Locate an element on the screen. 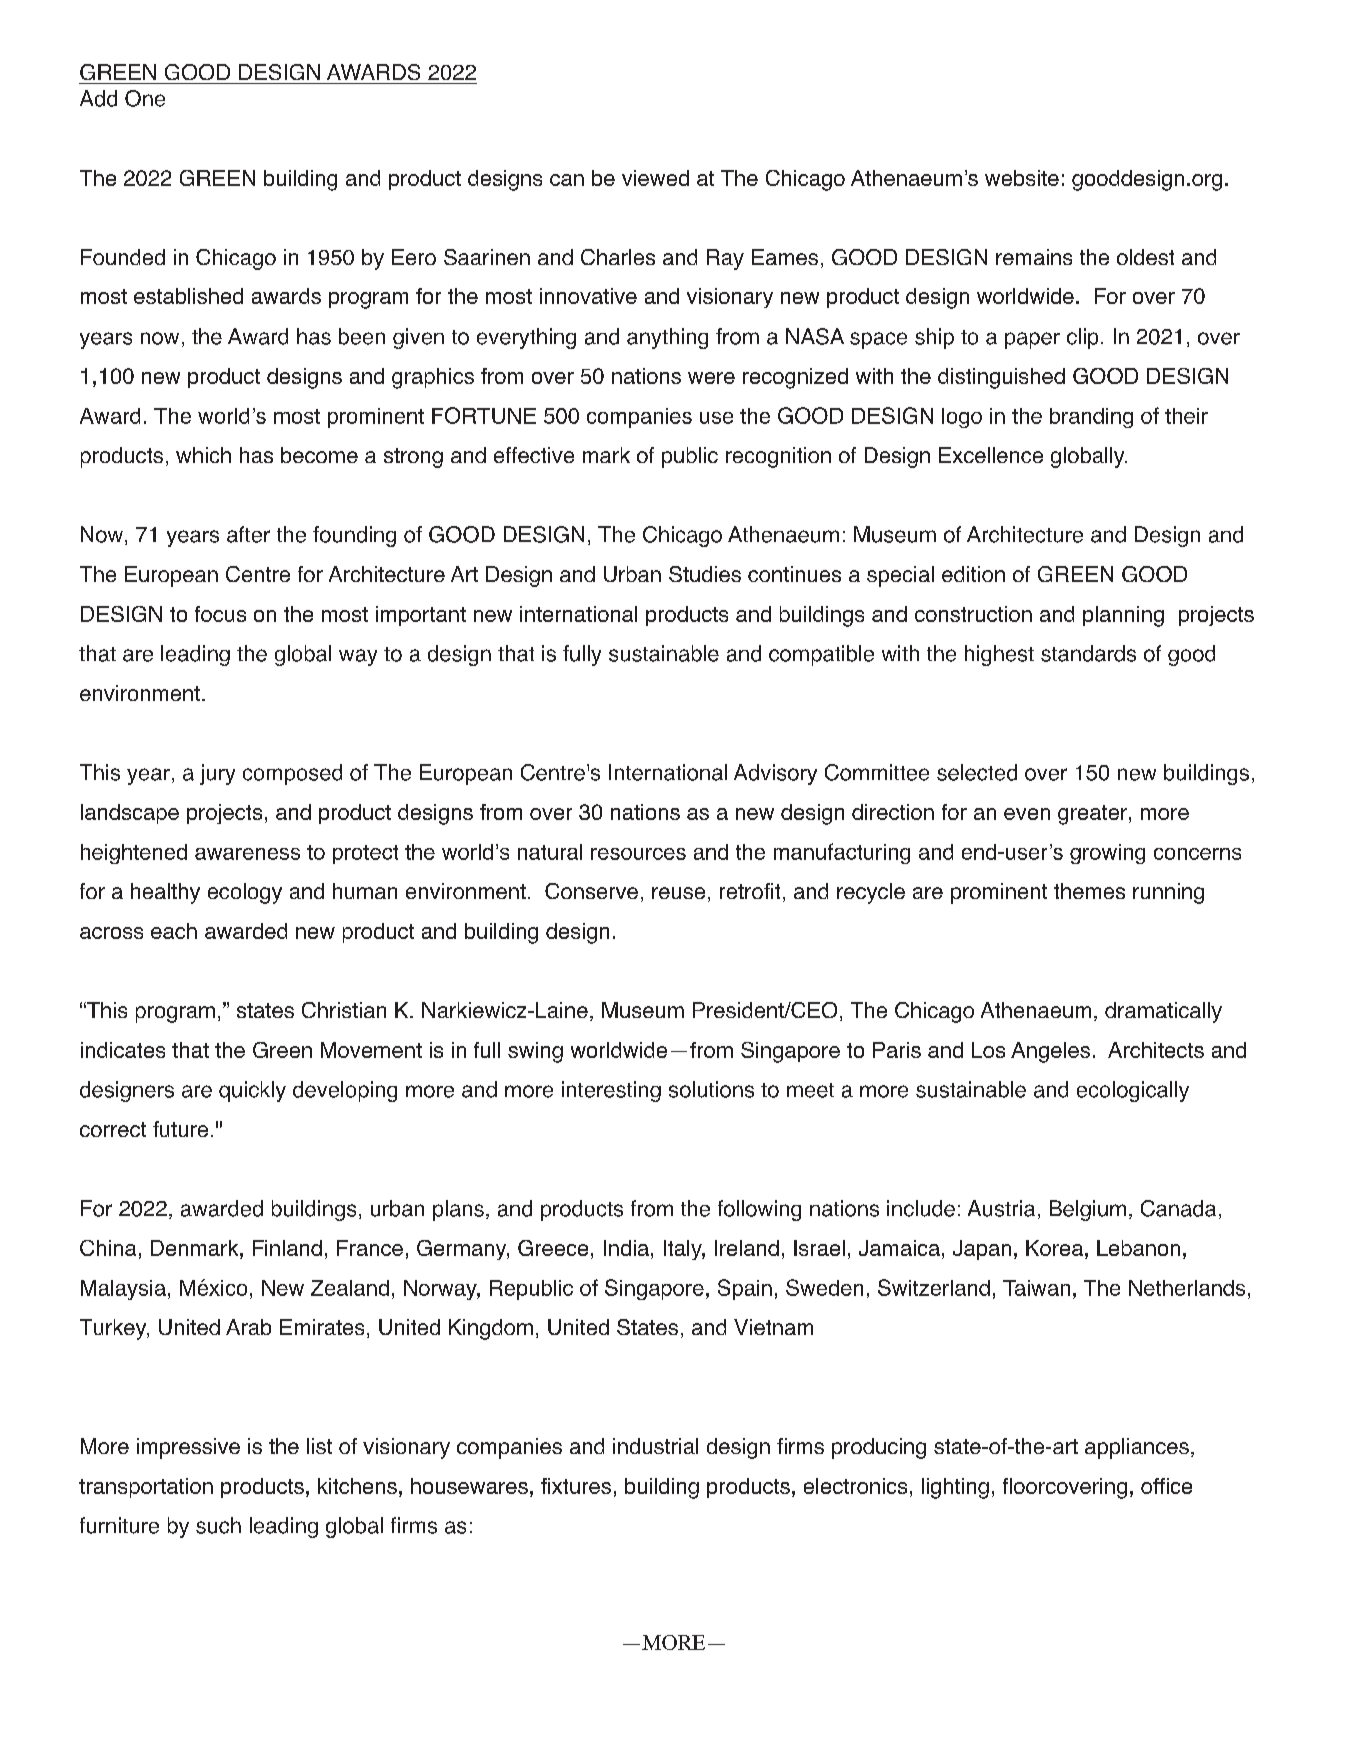  industrial is located at coordinates (655, 1446).
